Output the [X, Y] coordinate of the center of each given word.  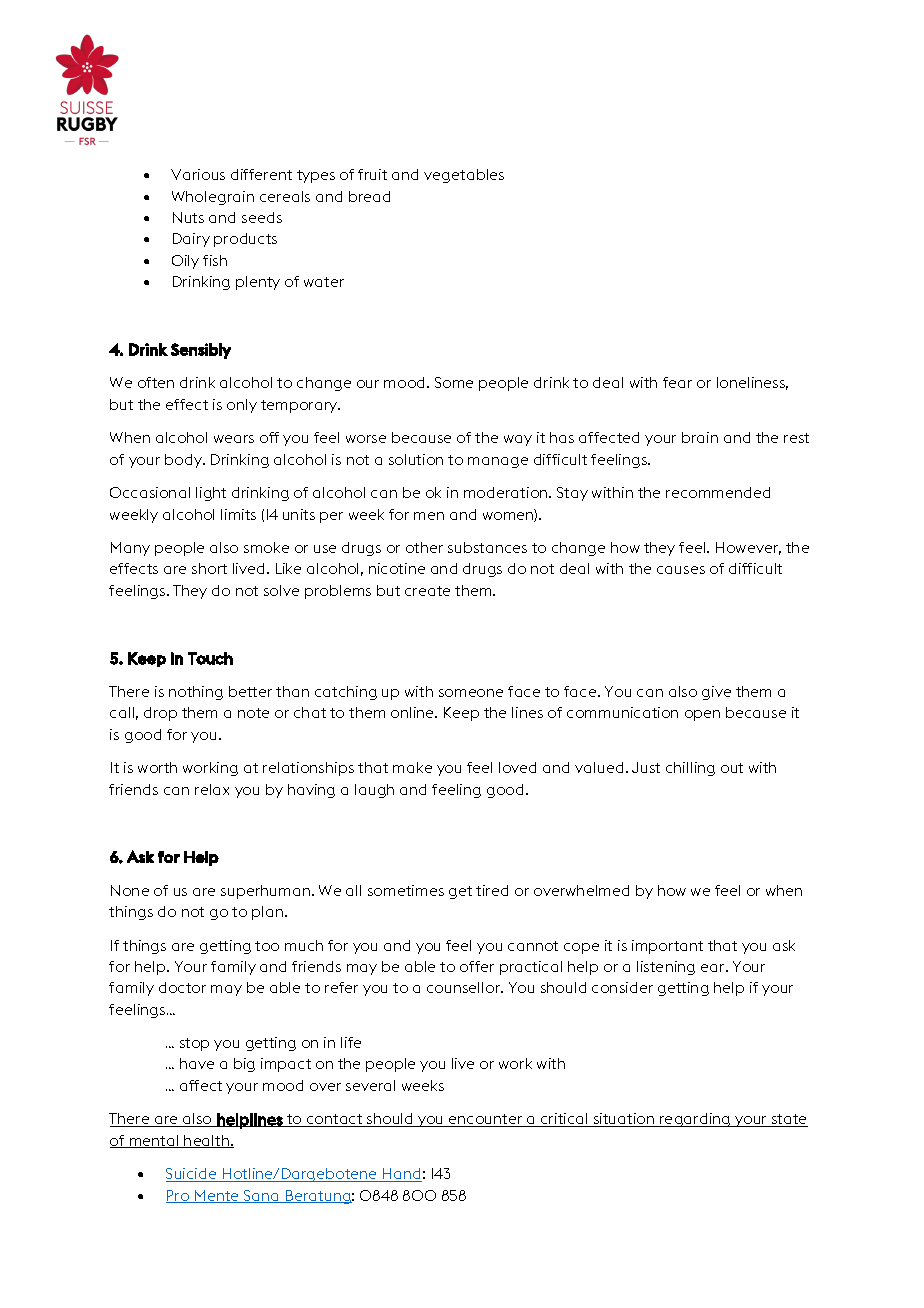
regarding [695, 1120]
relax [212, 789]
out [732, 768]
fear [677, 382]
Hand [401, 1175]
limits [238, 514]
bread [369, 196]
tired [492, 890]
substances [487, 547]
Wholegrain [213, 198]
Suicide [192, 1175]
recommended [718, 492]
